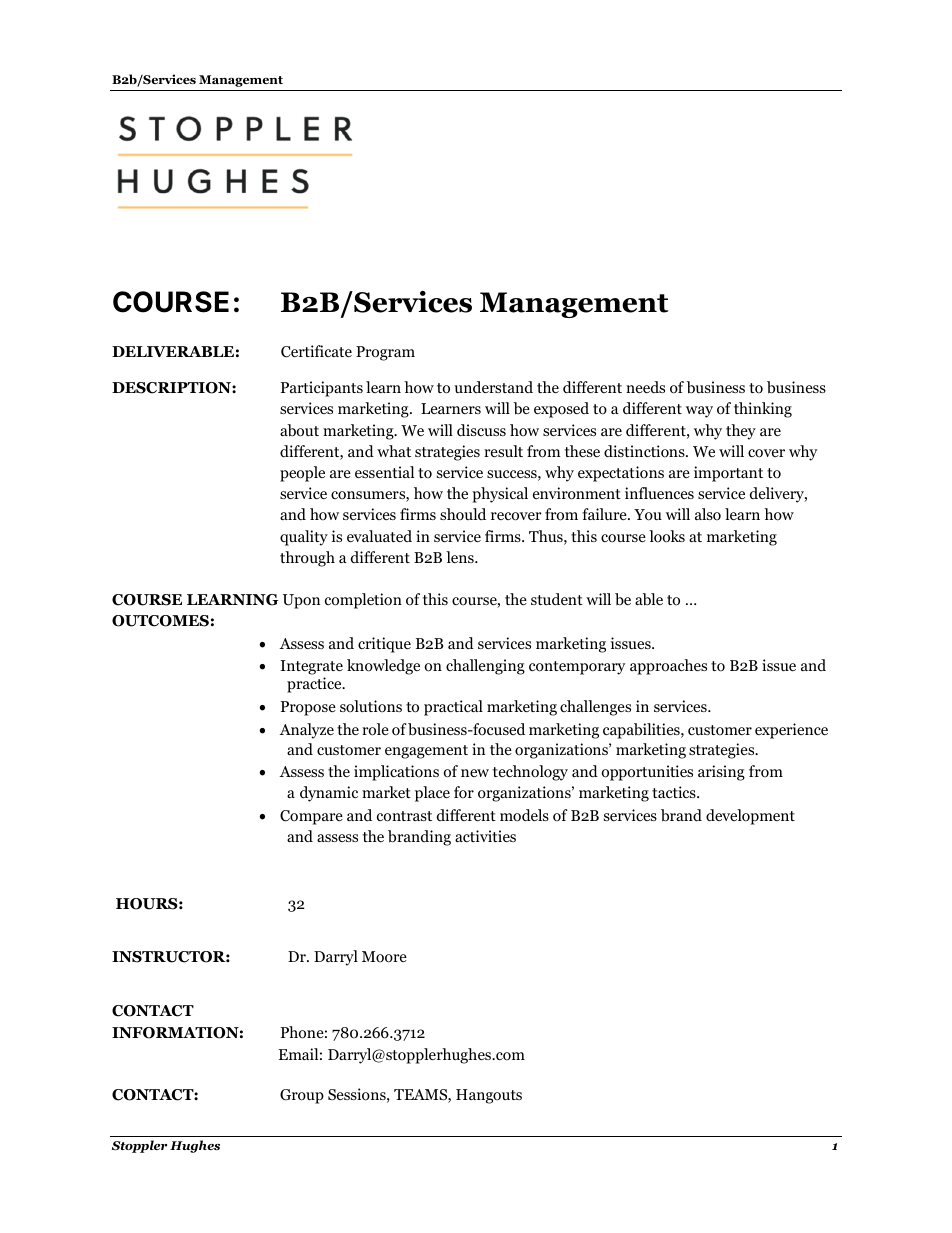  What do you see at coordinates (304, 538) in the page?
I see `quality` at bounding box center [304, 538].
